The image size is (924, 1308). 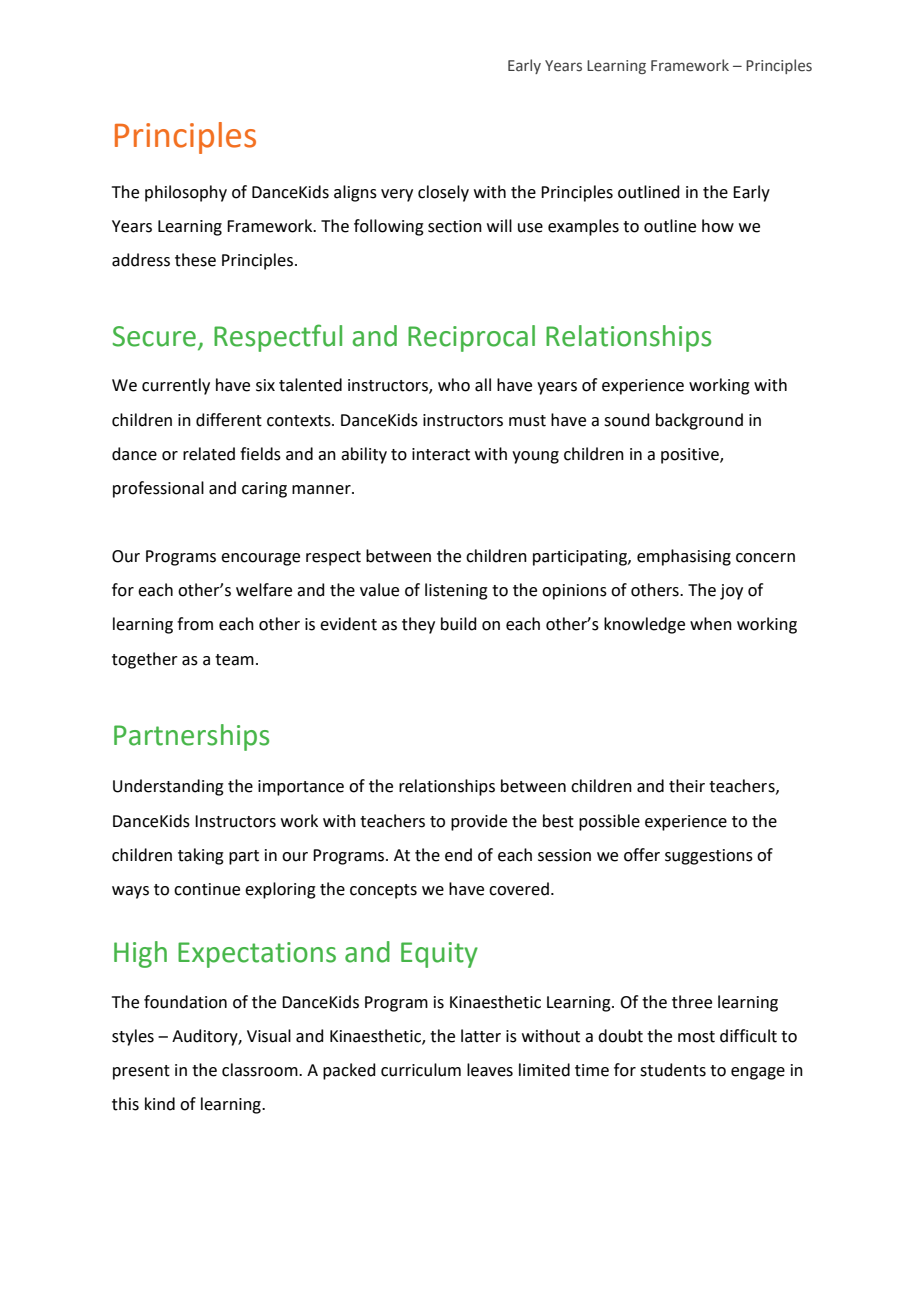 What do you see at coordinates (168, 787) in the document?
I see `Understanding` at bounding box center [168, 787].
